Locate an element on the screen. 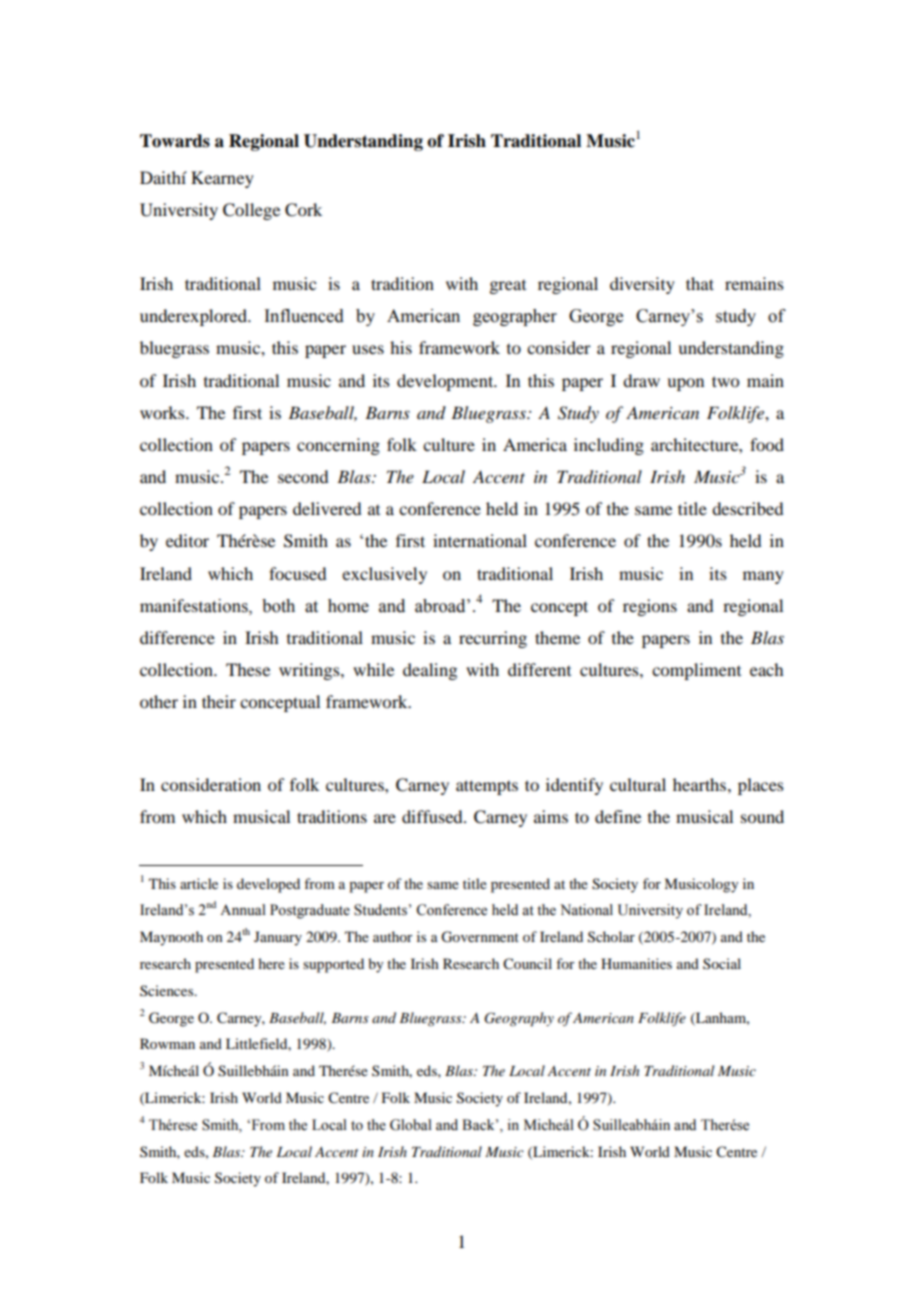 The width and height of the screenshot is (924, 1308). great is located at coordinates (507, 287).
